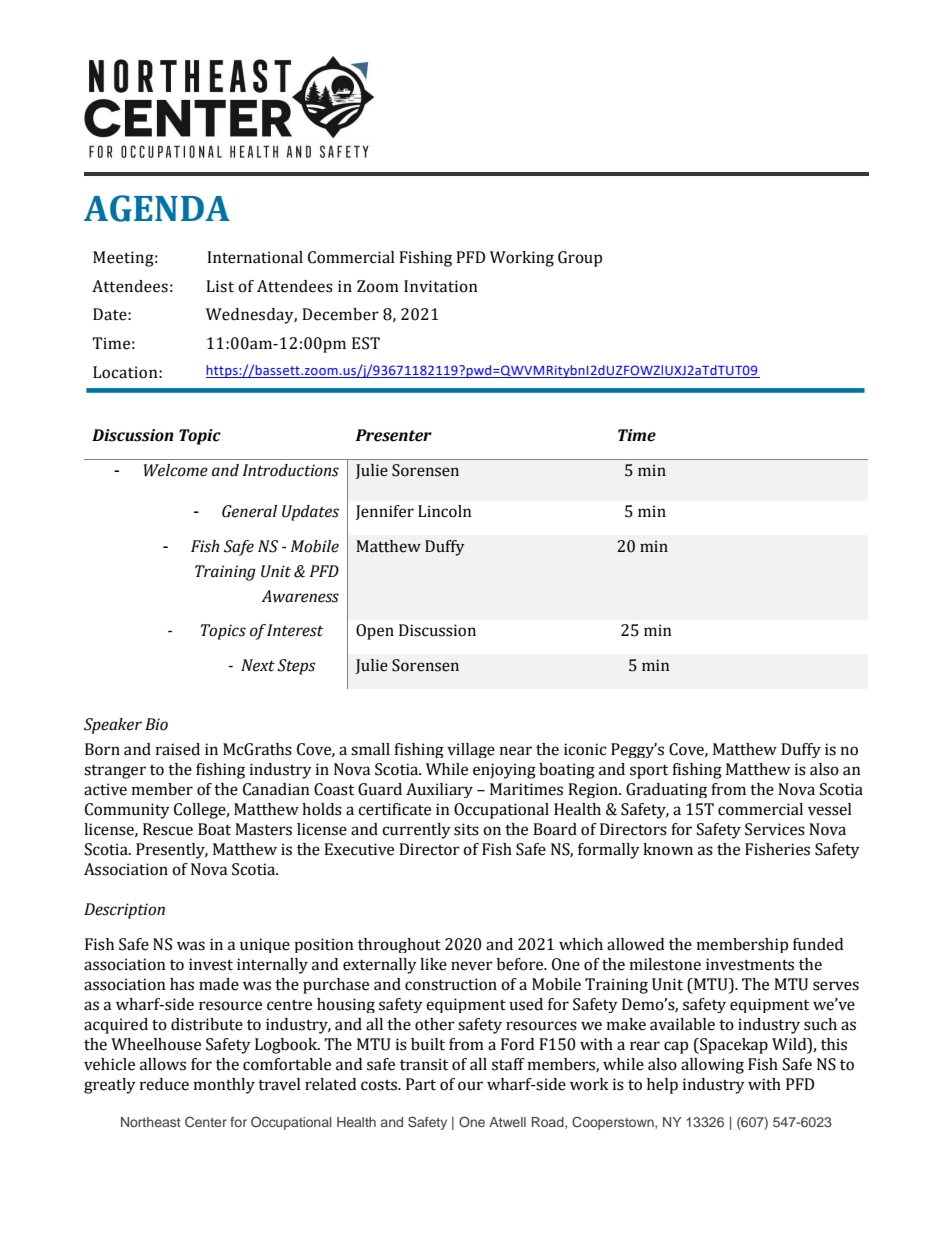 The image size is (952, 1233). Describe the element at coordinates (580, 259) in the screenshot. I see `Group` at that location.
